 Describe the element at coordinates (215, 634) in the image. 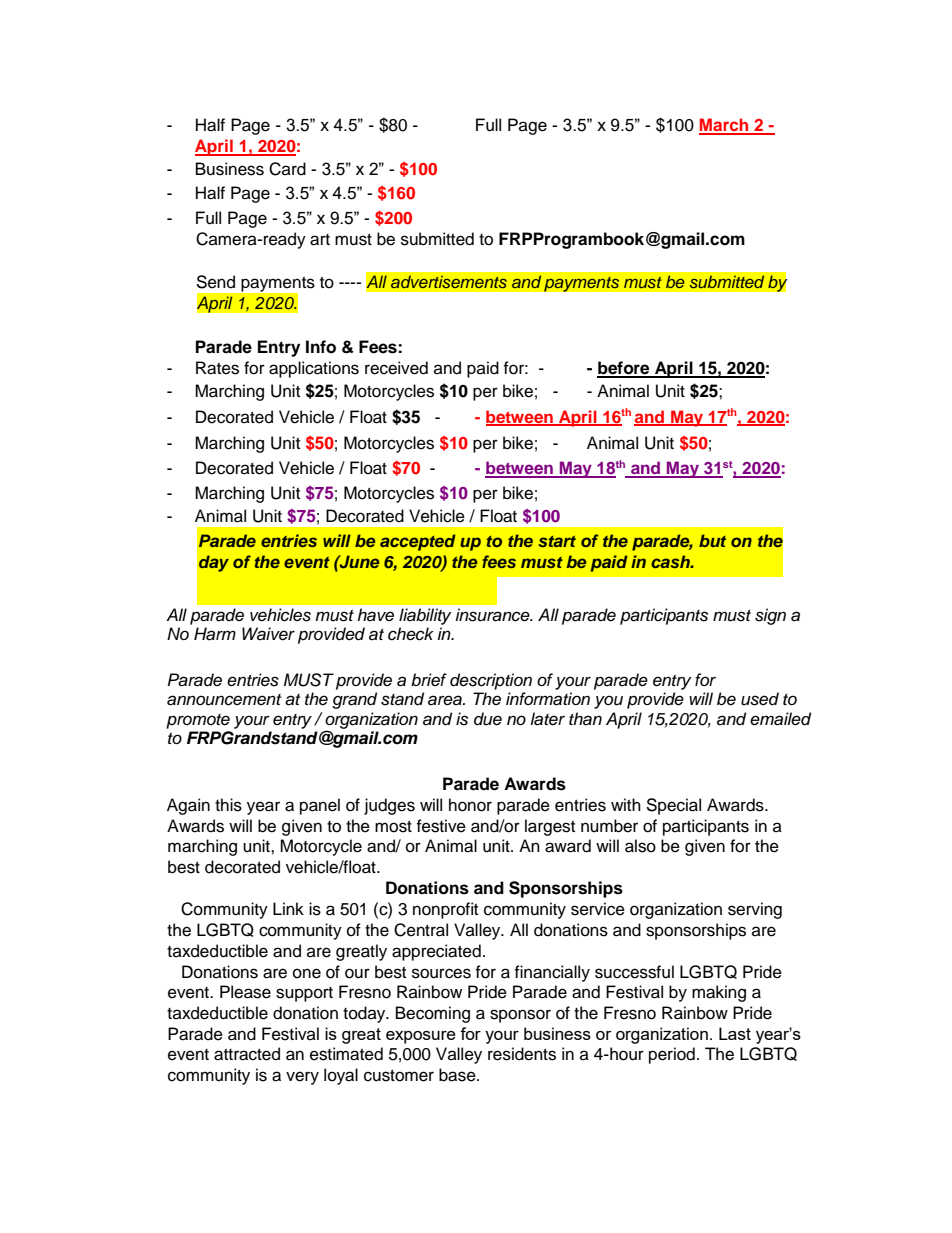

I see `Harm` at that location.
